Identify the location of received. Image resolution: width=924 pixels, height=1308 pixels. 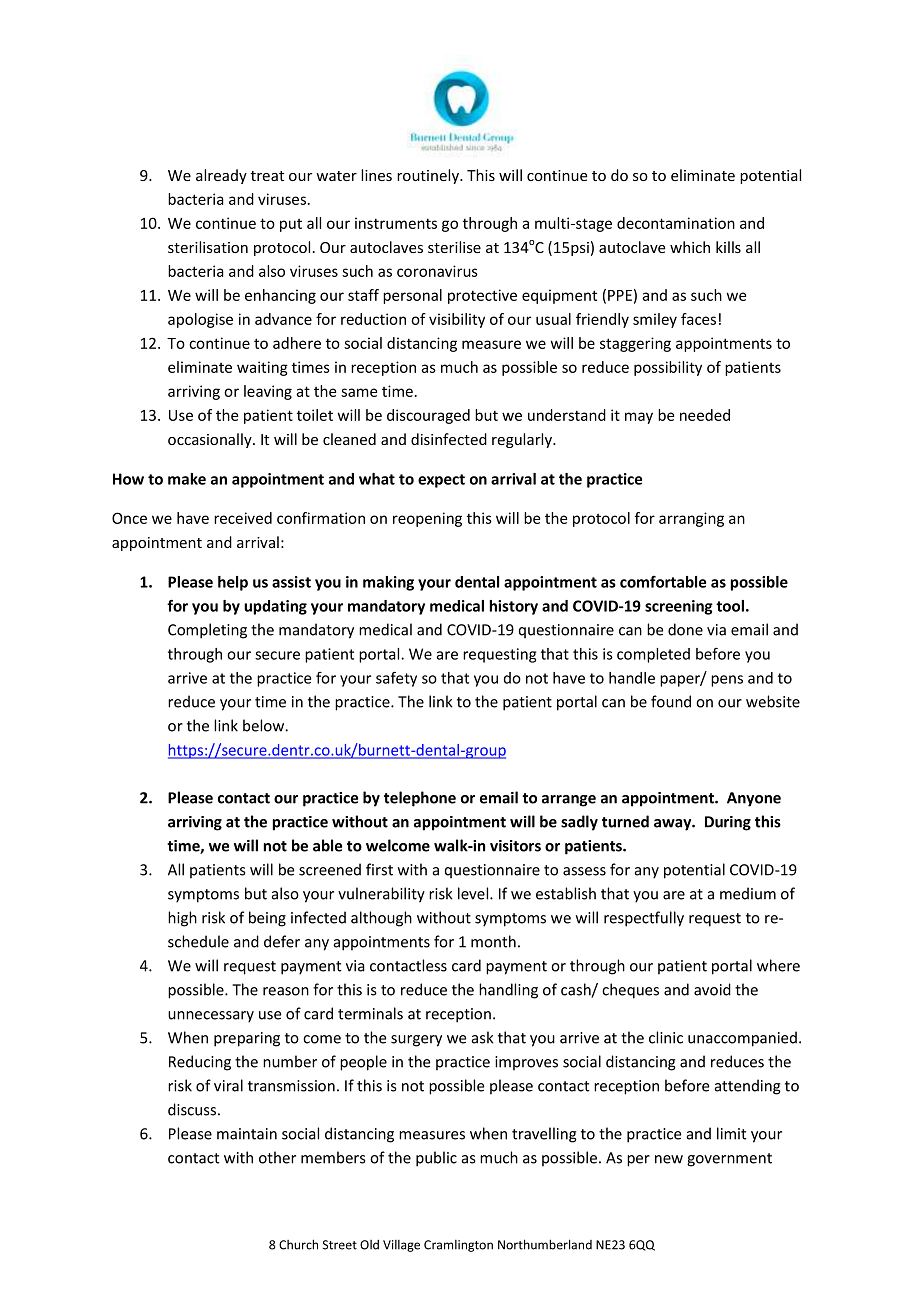
(243, 518).
